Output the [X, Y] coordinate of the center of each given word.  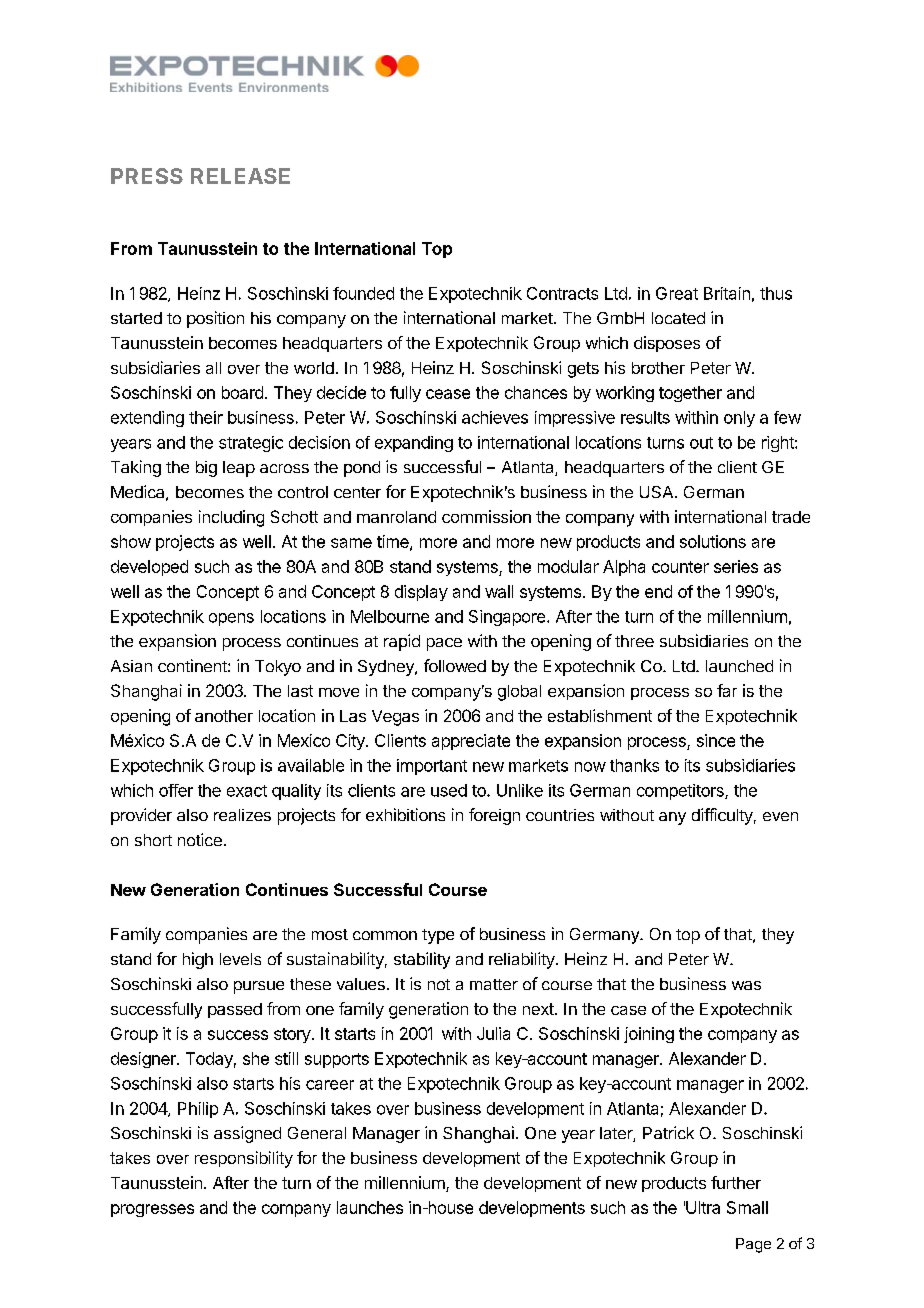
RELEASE [240, 176]
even [780, 816]
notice [200, 839]
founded [363, 293]
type [438, 936]
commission [486, 516]
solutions [713, 541]
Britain [727, 293]
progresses [152, 1210]
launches [370, 1207]
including [231, 518]
